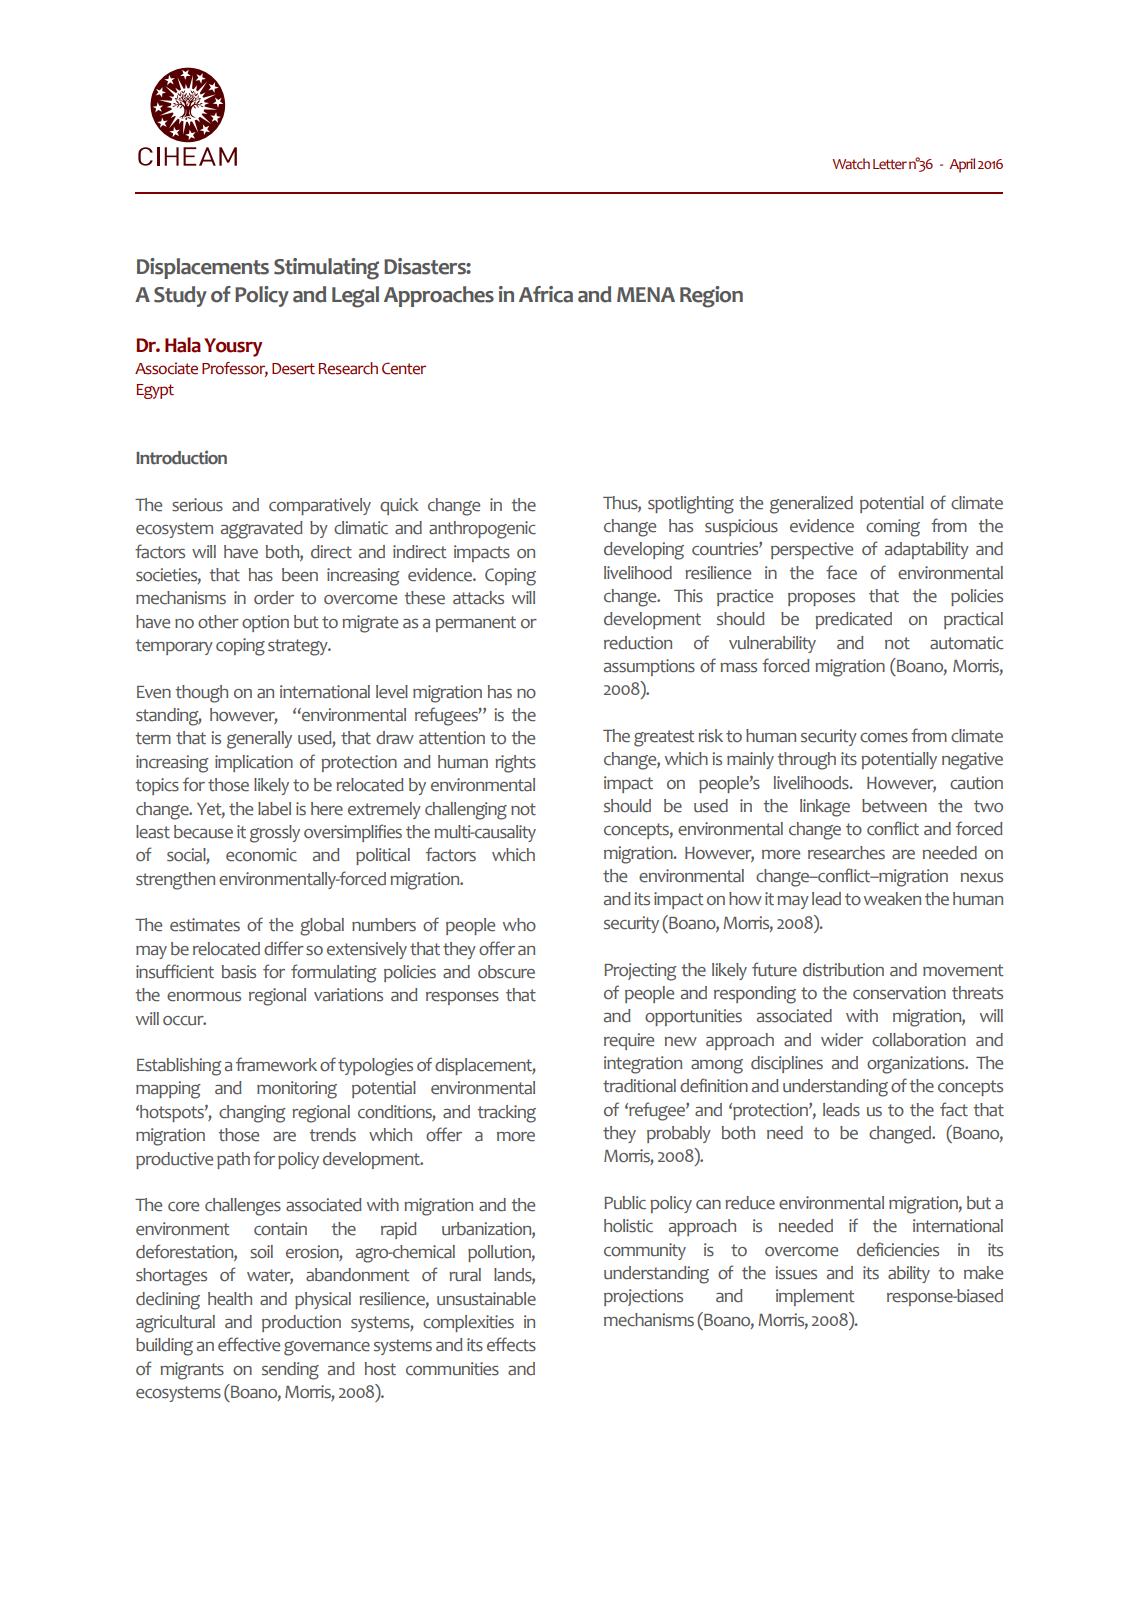 This document has width=1138, height=1610. Describe the element at coordinates (511, 1344) in the document. I see `effects` at that location.
